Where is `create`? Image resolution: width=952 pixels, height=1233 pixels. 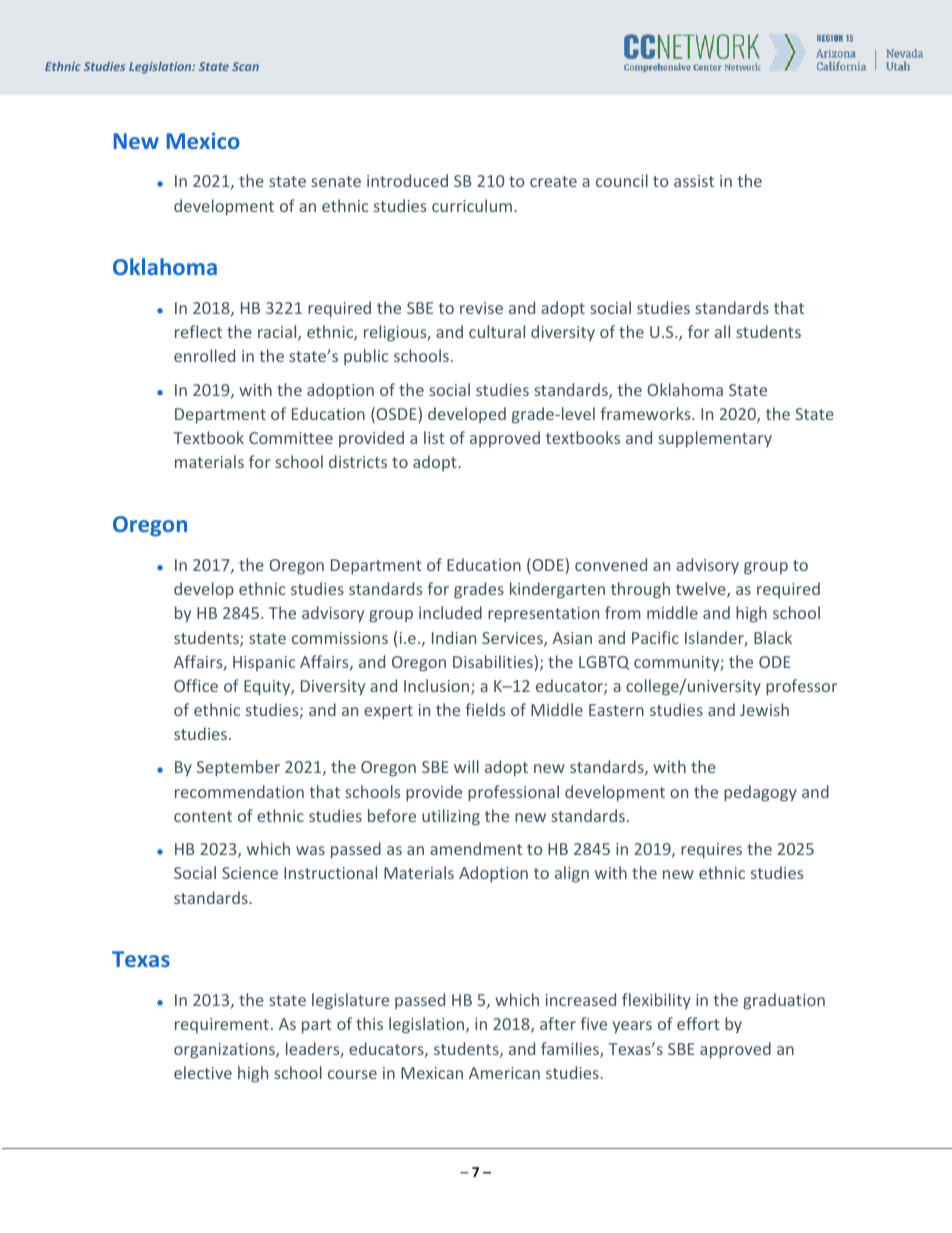
create is located at coordinates (553, 181).
